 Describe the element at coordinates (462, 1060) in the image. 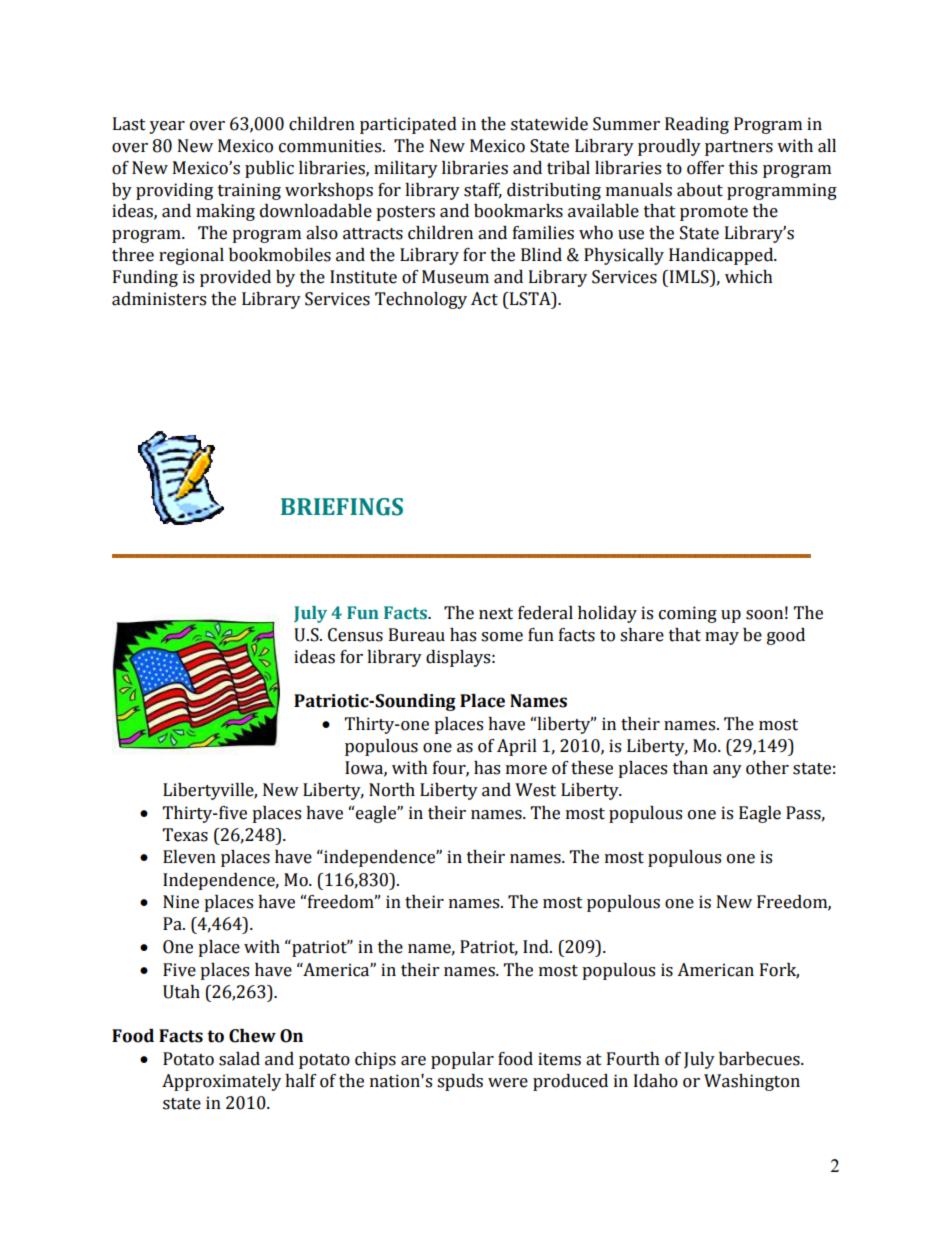

I see `popular` at that location.
